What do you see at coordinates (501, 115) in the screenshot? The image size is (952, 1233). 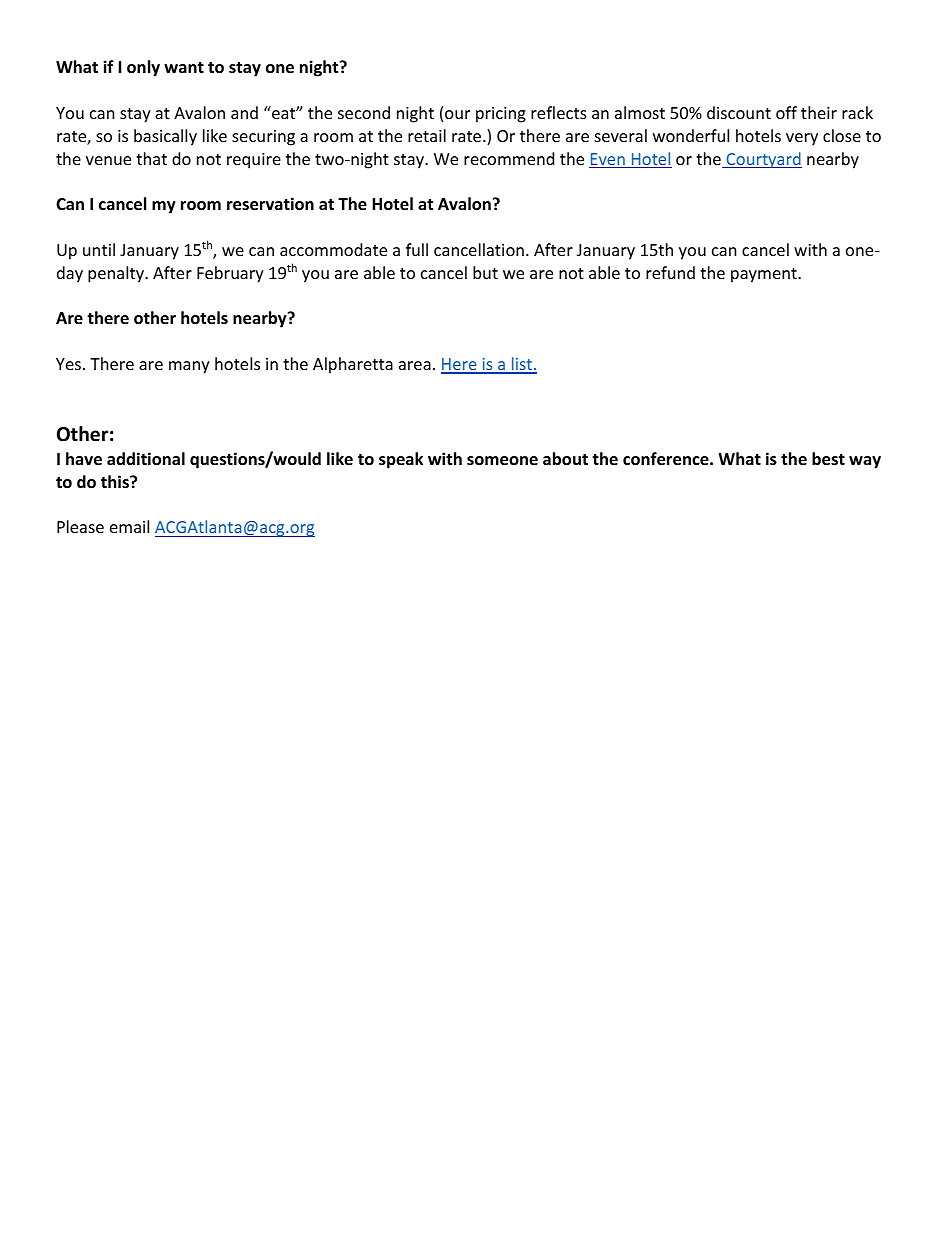 I see `pricing` at bounding box center [501, 115].
